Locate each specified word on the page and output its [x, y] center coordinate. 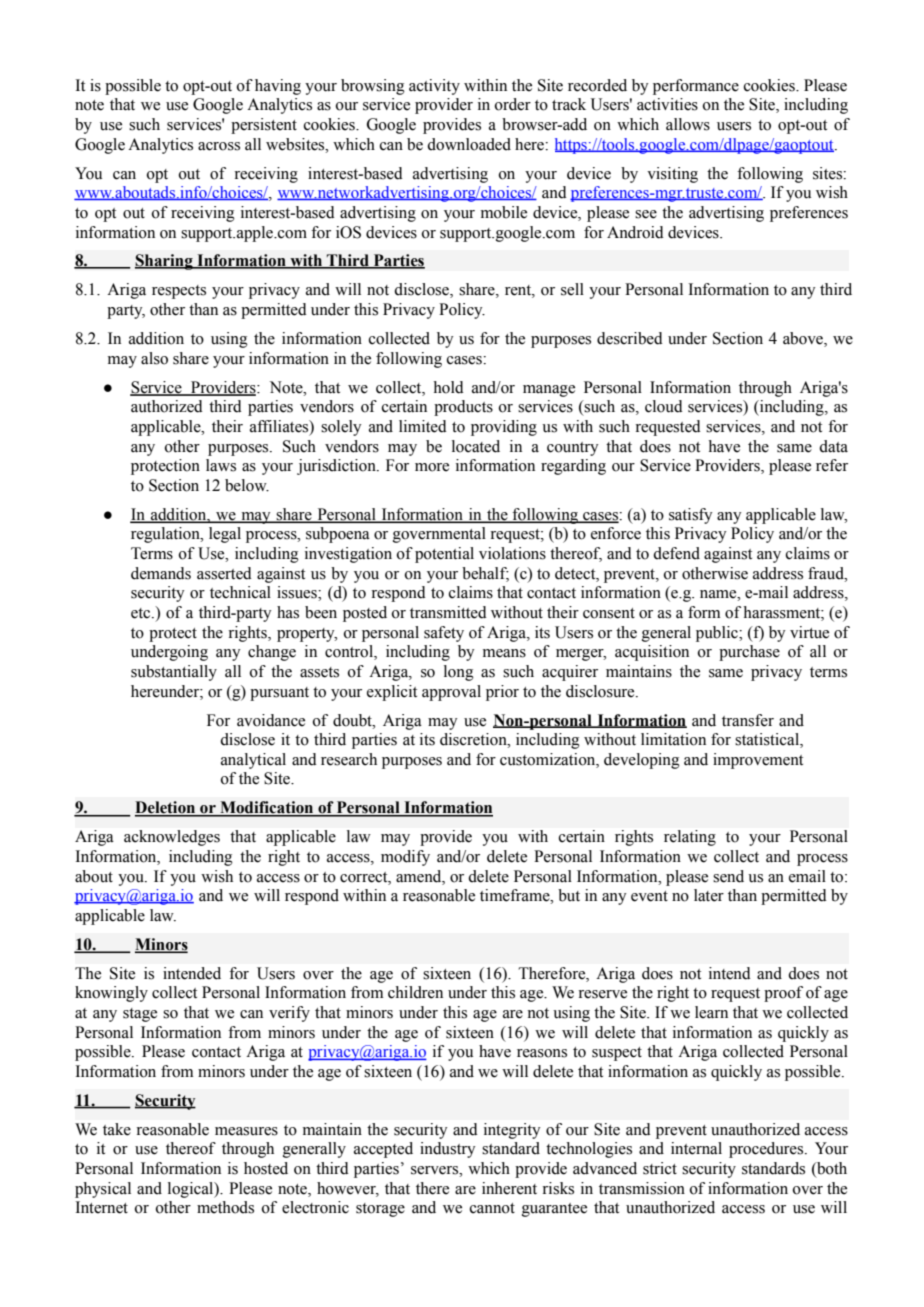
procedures [767, 1150]
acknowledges [172, 838]
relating [690, 838]
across [219, 146]
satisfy [690, 516]
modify [405, 858]
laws [221, 465]
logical [192, 1190]
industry [447, 1150]
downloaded [469, 144]
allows [688, 124]
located [476, 446]
